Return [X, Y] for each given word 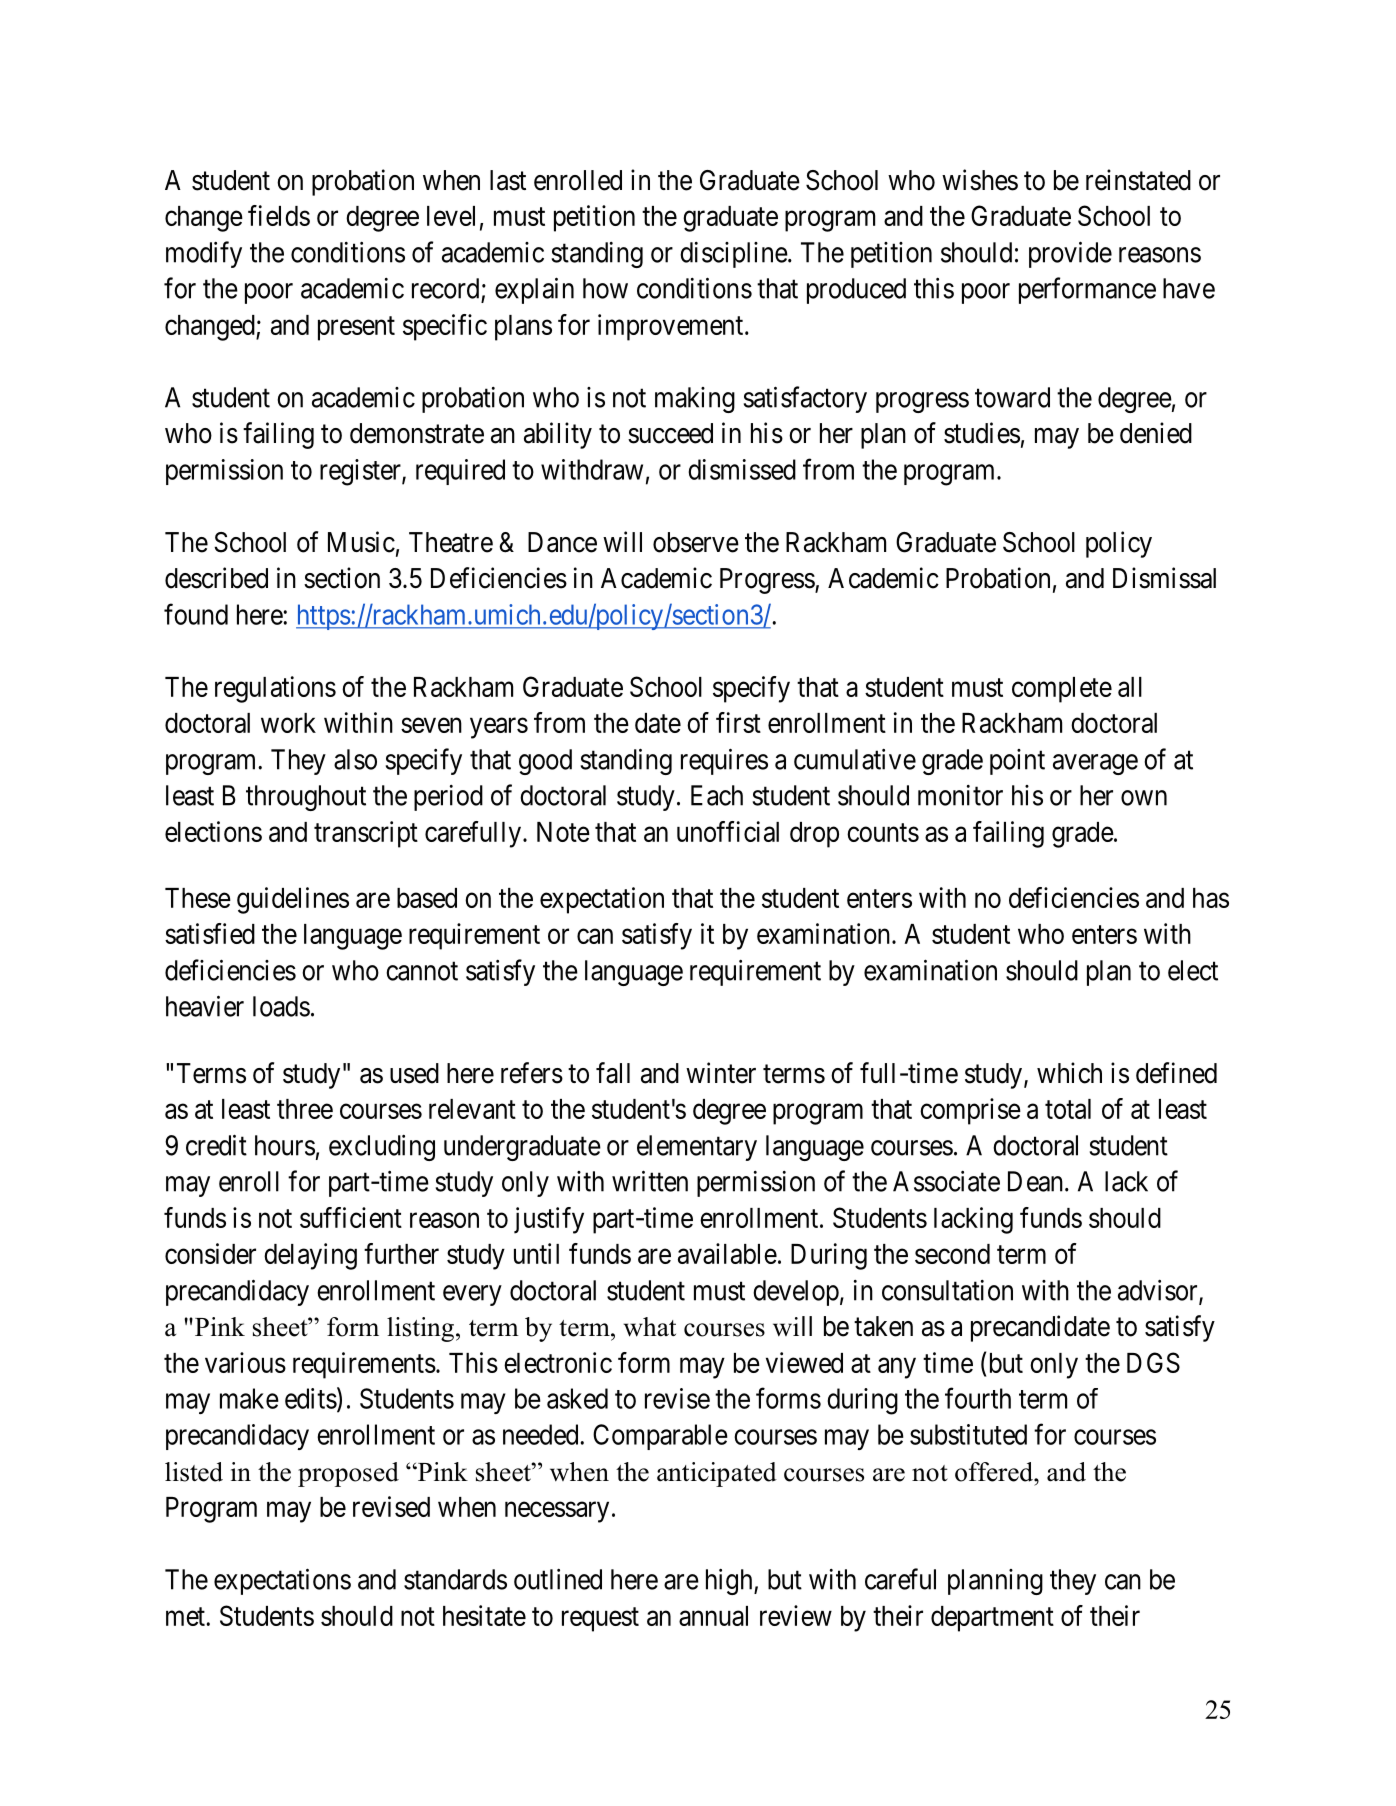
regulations [275, 689]
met [186, 1616]
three [305, 1109]
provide [1070, 254]
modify [204, 254]
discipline [734, 255]
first [738, 722]
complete [1062, 690]
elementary [697, 1148]
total [1068, 1109]
